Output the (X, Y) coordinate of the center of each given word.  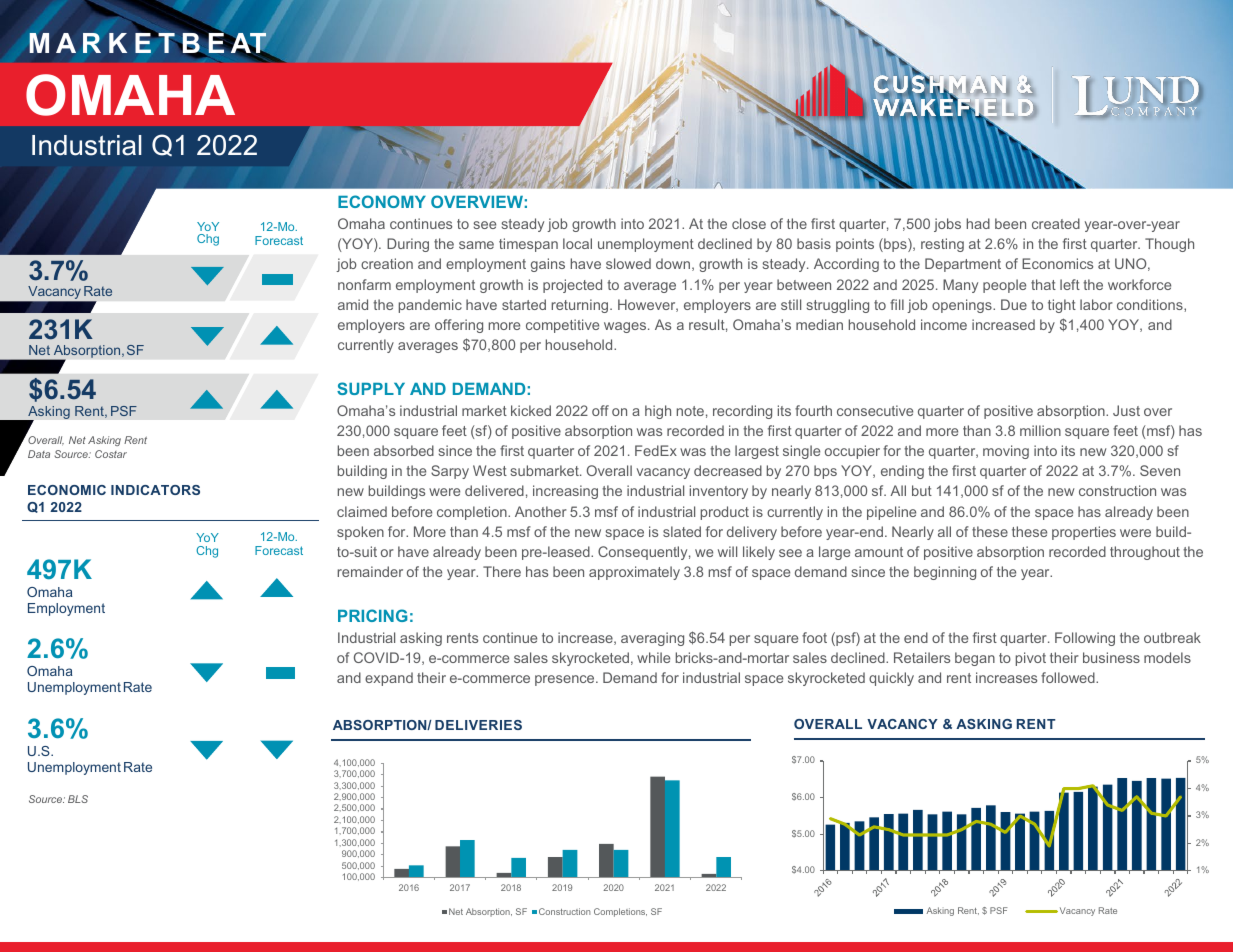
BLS (78, 799)
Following (1085, 639)
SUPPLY (371, 388)
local (577, 243)
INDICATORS (155, 490)
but (922, 490)
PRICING (373, 615)
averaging (652, 639)
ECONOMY (382, 201)
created (1056, 223)
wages (626, 327)
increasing (565, 492)
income (944, 324)
